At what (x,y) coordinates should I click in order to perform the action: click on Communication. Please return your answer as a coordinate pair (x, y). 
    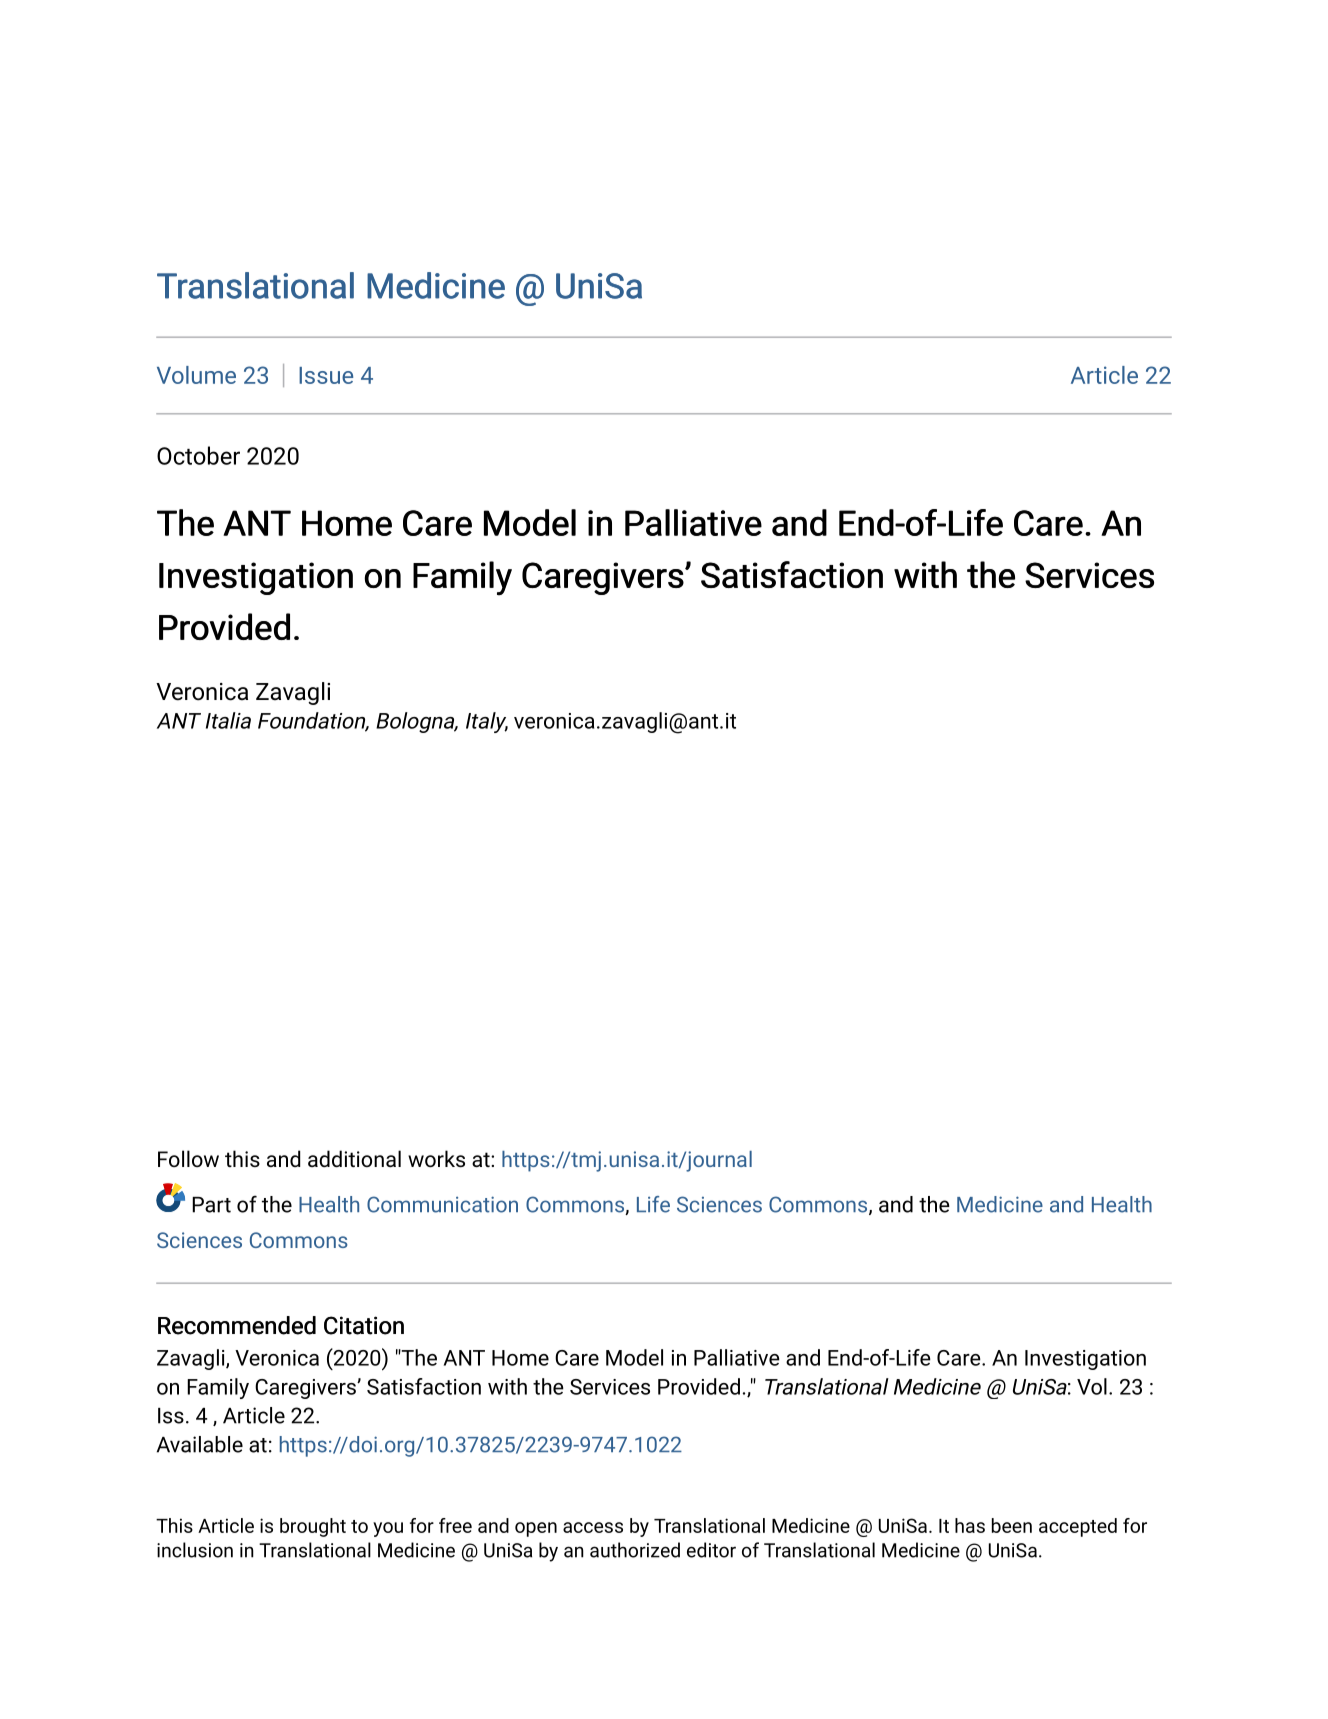
    Looking at the image, I should click on (442, 1204).
